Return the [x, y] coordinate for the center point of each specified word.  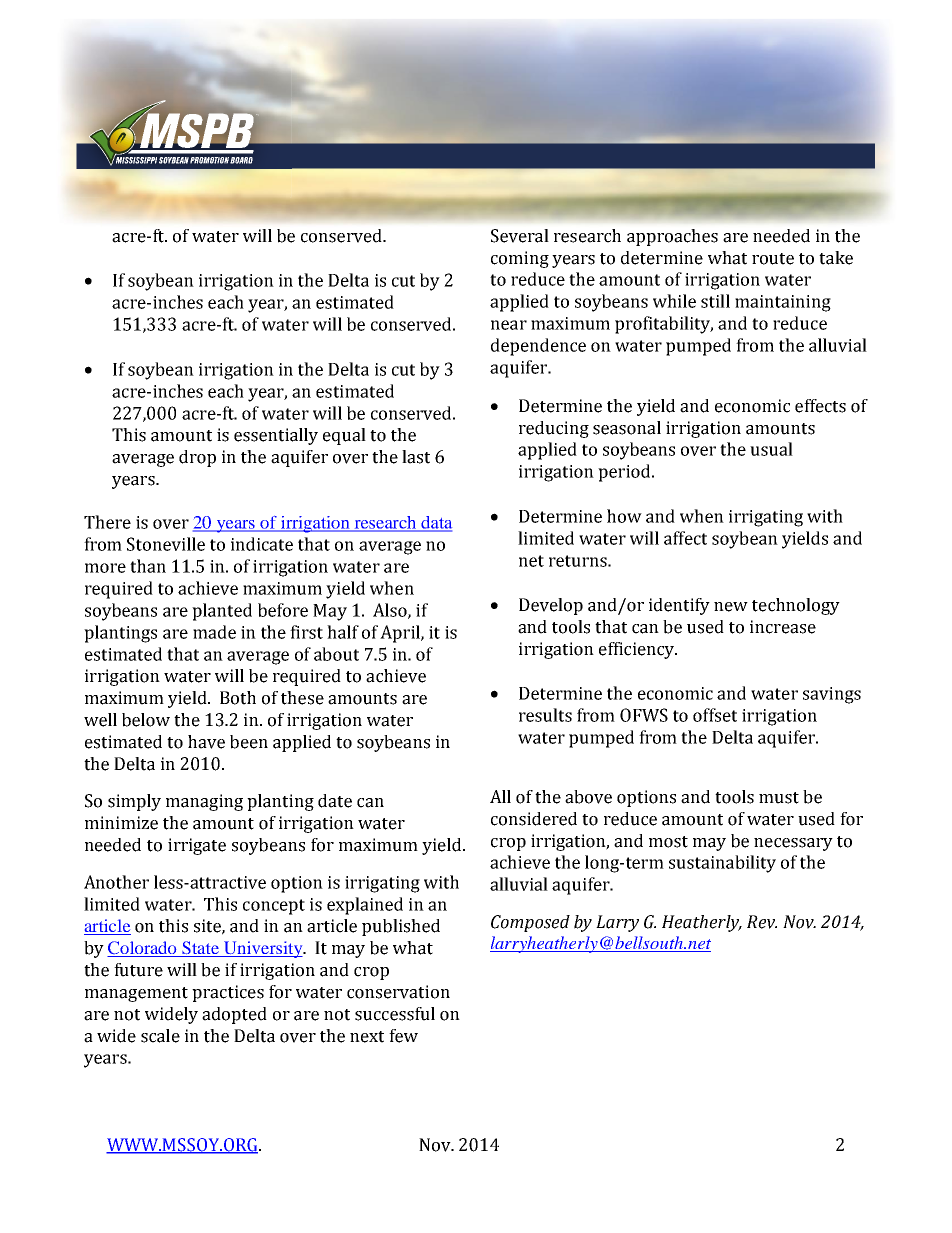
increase [783, 627]
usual [771, 449]
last [416, 457]
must [779, 798]
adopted [234, 1015]
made [214, 632]
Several [520, 236]
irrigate [197, 846]
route [773, 259]
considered [534, 819]
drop [197, 458]
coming [520, 259]
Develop [551, 606]
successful [395, 1014]
